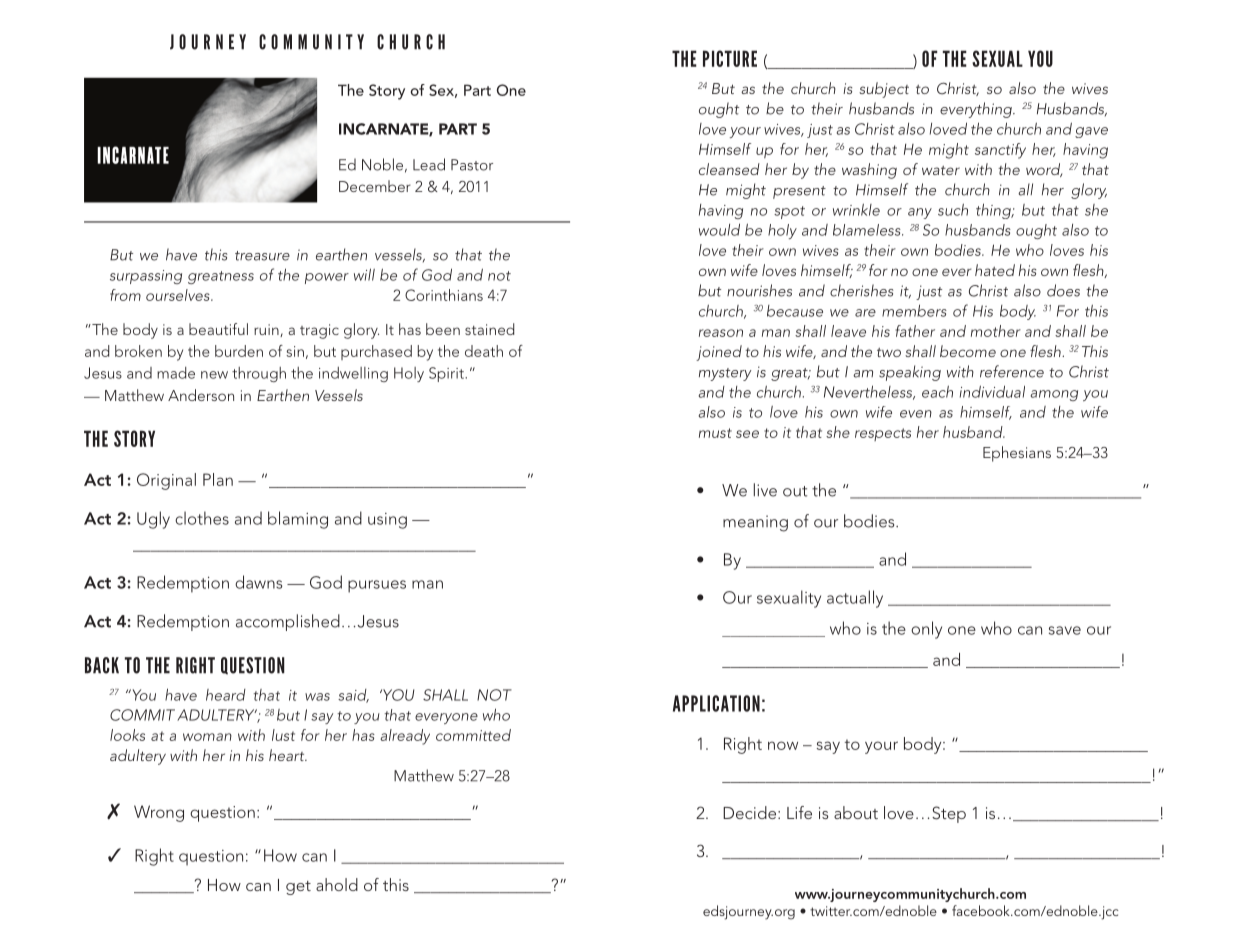 This page has height=952, width=1233. What do you see at coordinates (429, 164) in the page?
I see `Lead` at bounding box center [429, 164].
